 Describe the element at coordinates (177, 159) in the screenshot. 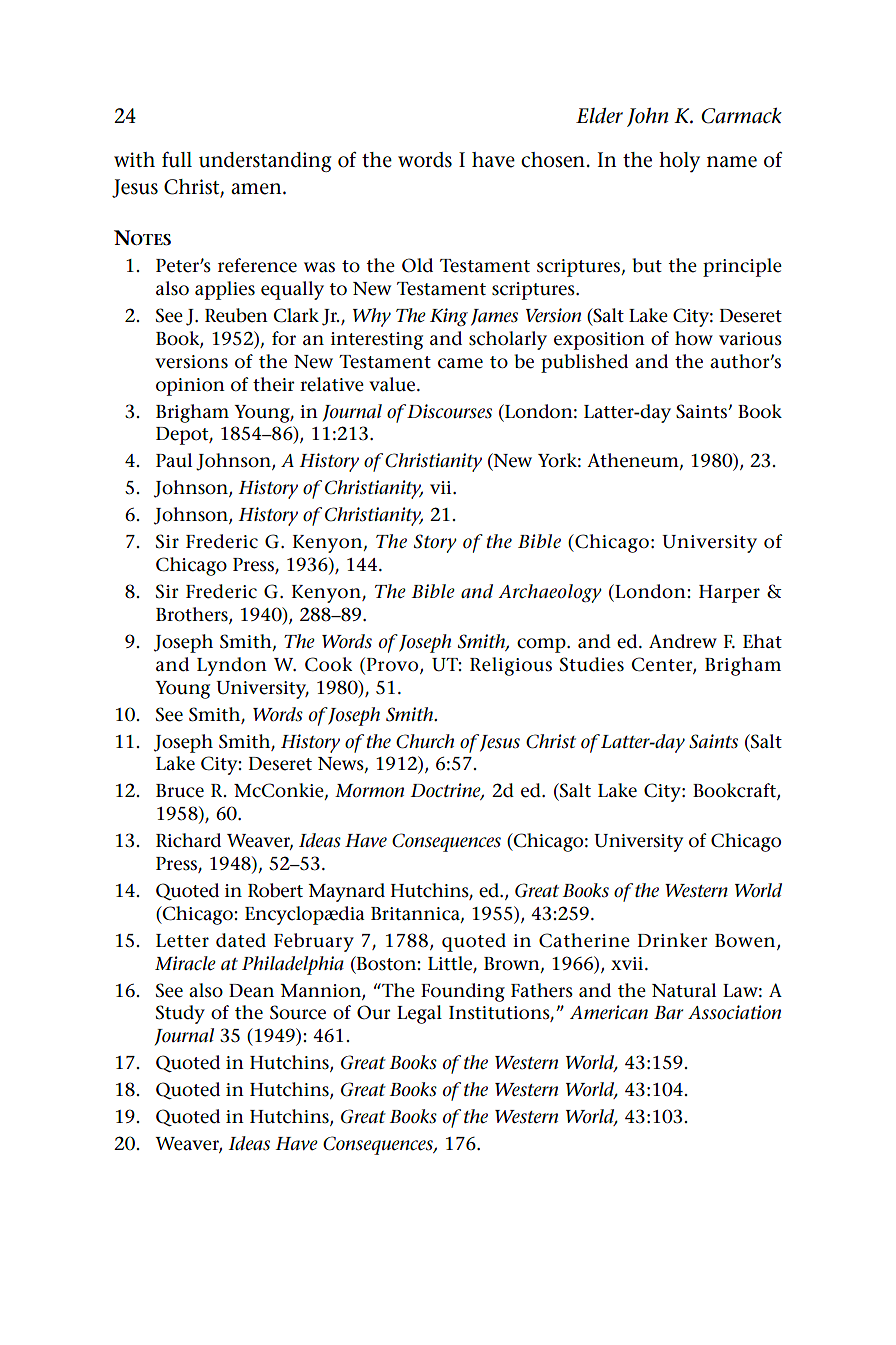

I see `full` at that location.
